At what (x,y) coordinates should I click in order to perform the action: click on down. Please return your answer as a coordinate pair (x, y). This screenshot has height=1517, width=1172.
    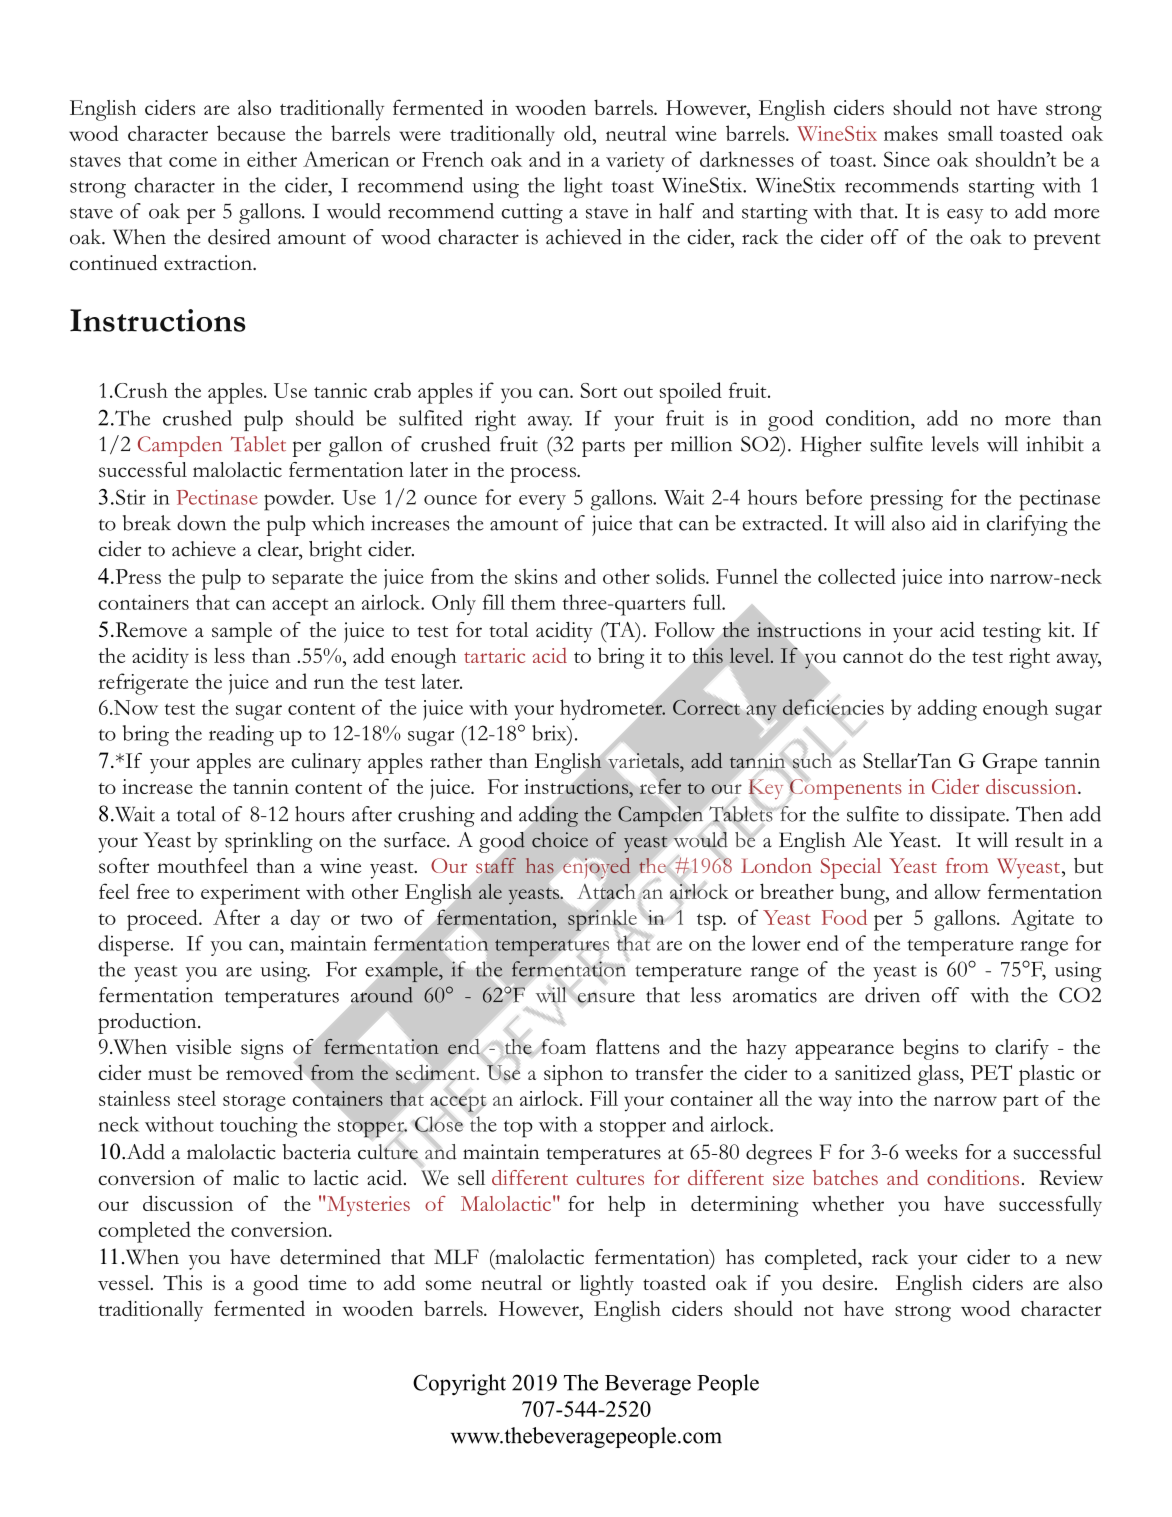
    Looking at the image, I should click on (201, 523).
